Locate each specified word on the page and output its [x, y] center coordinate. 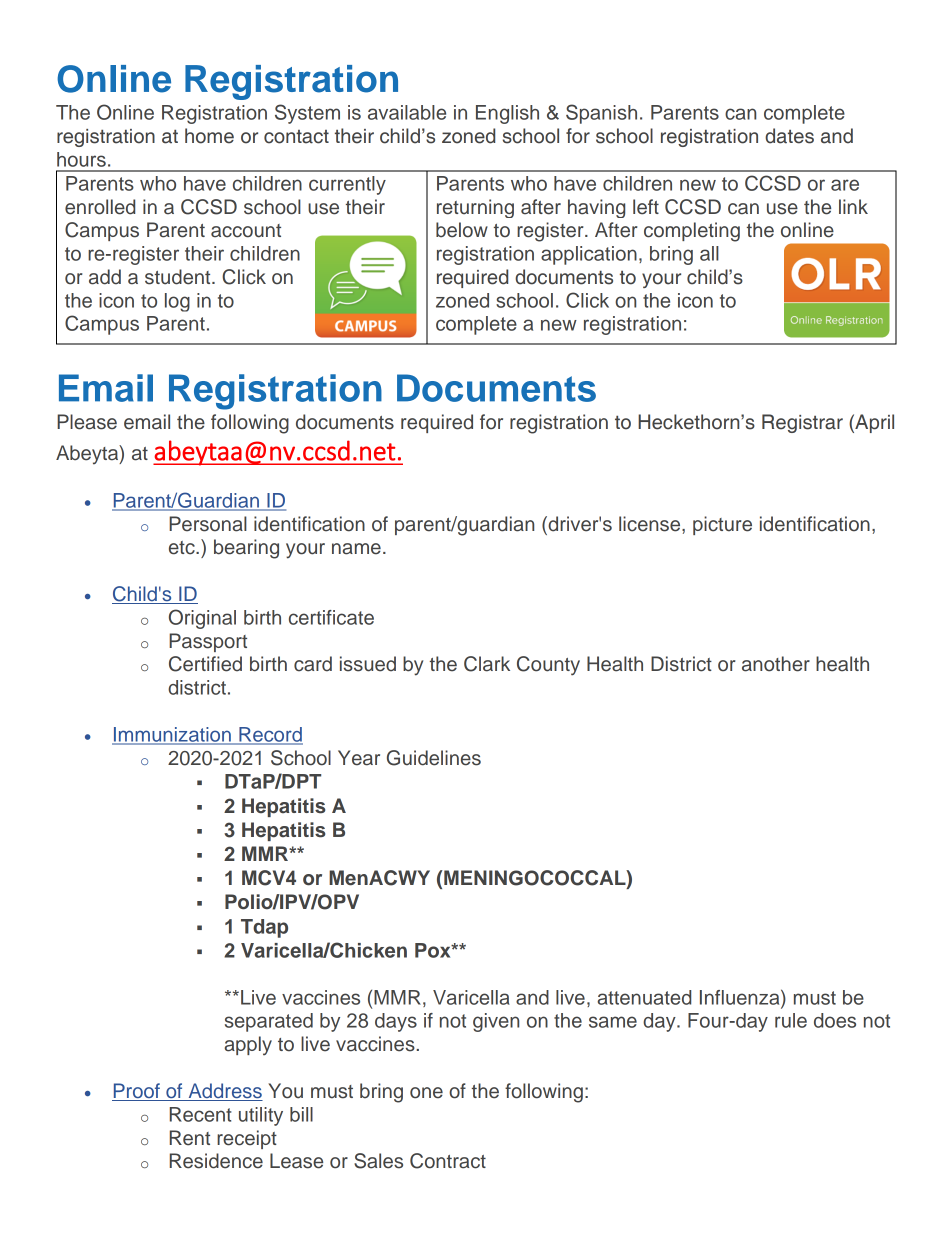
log [177, 302]
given [496, 1022]
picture [722, 525]
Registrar [802, 423]
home [209, 136]
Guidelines [434, 758]
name [356, 549]
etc [183, 548]
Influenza [741, 997]
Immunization [172, 735]
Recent [201, 1114]
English [507, 114]
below [462, 230]
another [776, 664]
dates [789, 136]
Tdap [264, 928]
